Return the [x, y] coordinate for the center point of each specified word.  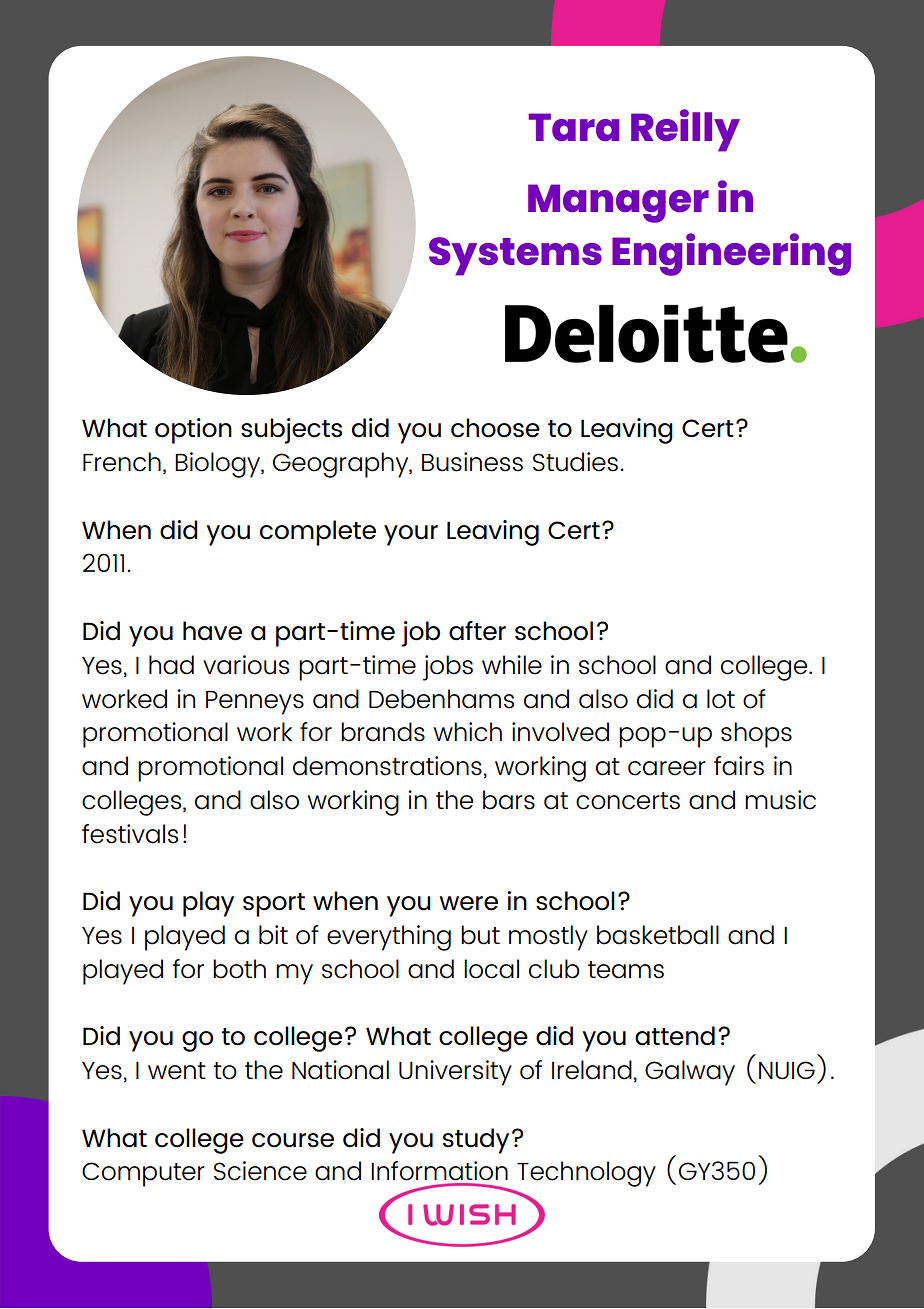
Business [472, 462]
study [476, 1141]
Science [260, 1171]
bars [509, 800]
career [667, 768]
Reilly [685, 130]
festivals [130, 834]
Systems [515, 256]
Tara [573, 127]
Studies [575, 462]
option [193, 431]
